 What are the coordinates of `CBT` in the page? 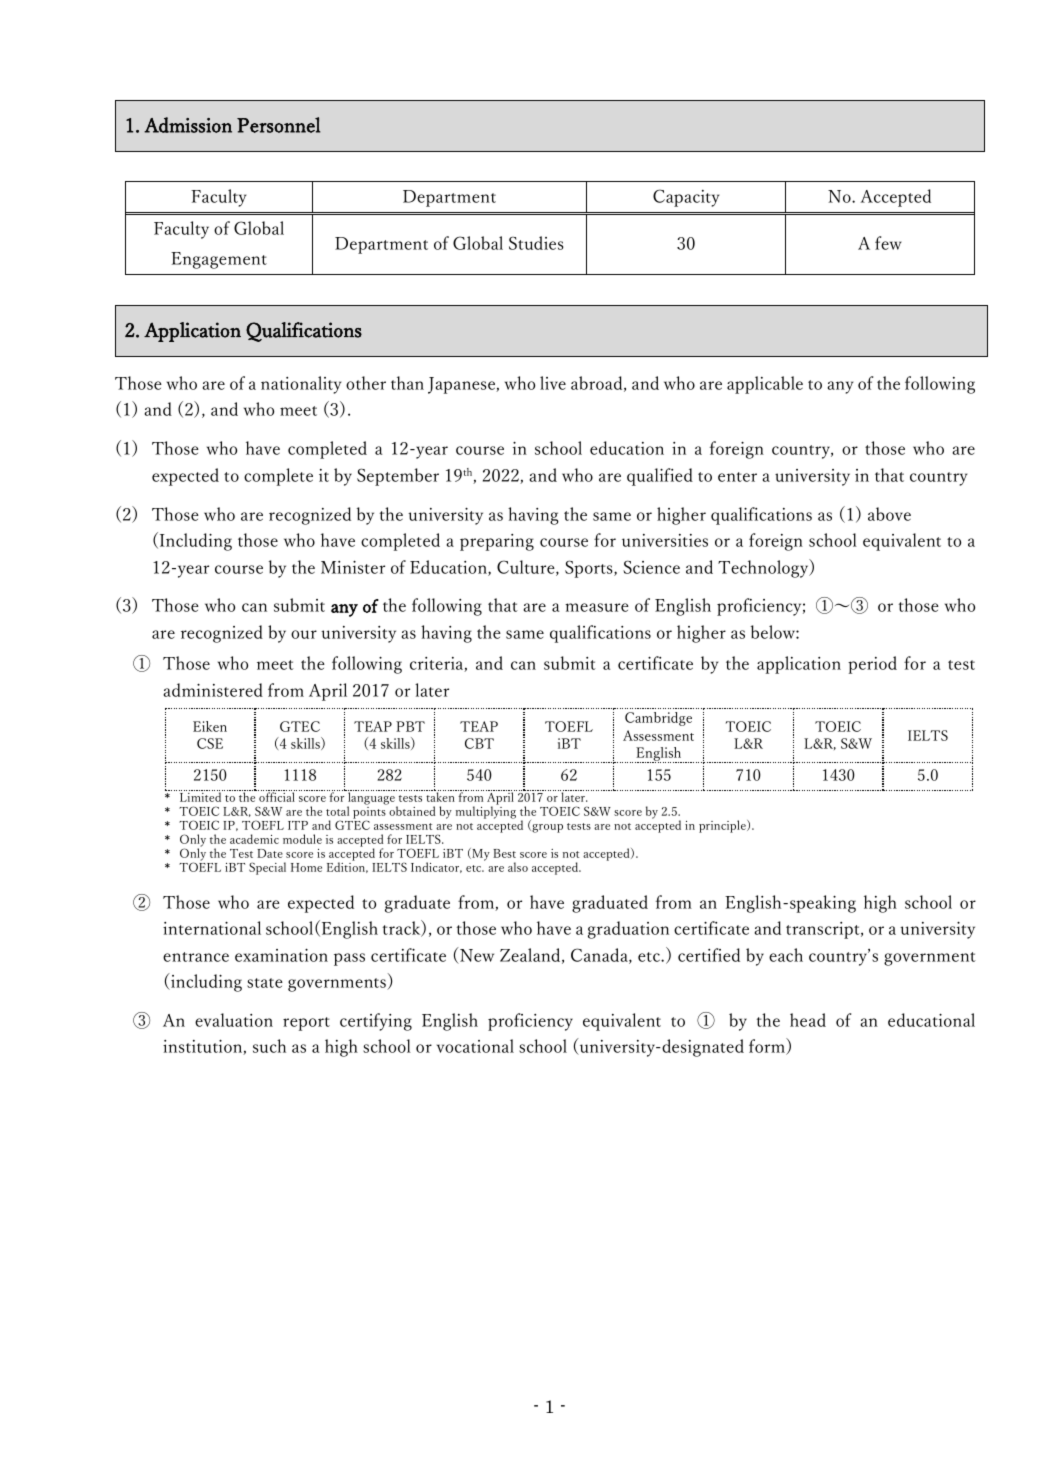 It's located at (479, 743).
